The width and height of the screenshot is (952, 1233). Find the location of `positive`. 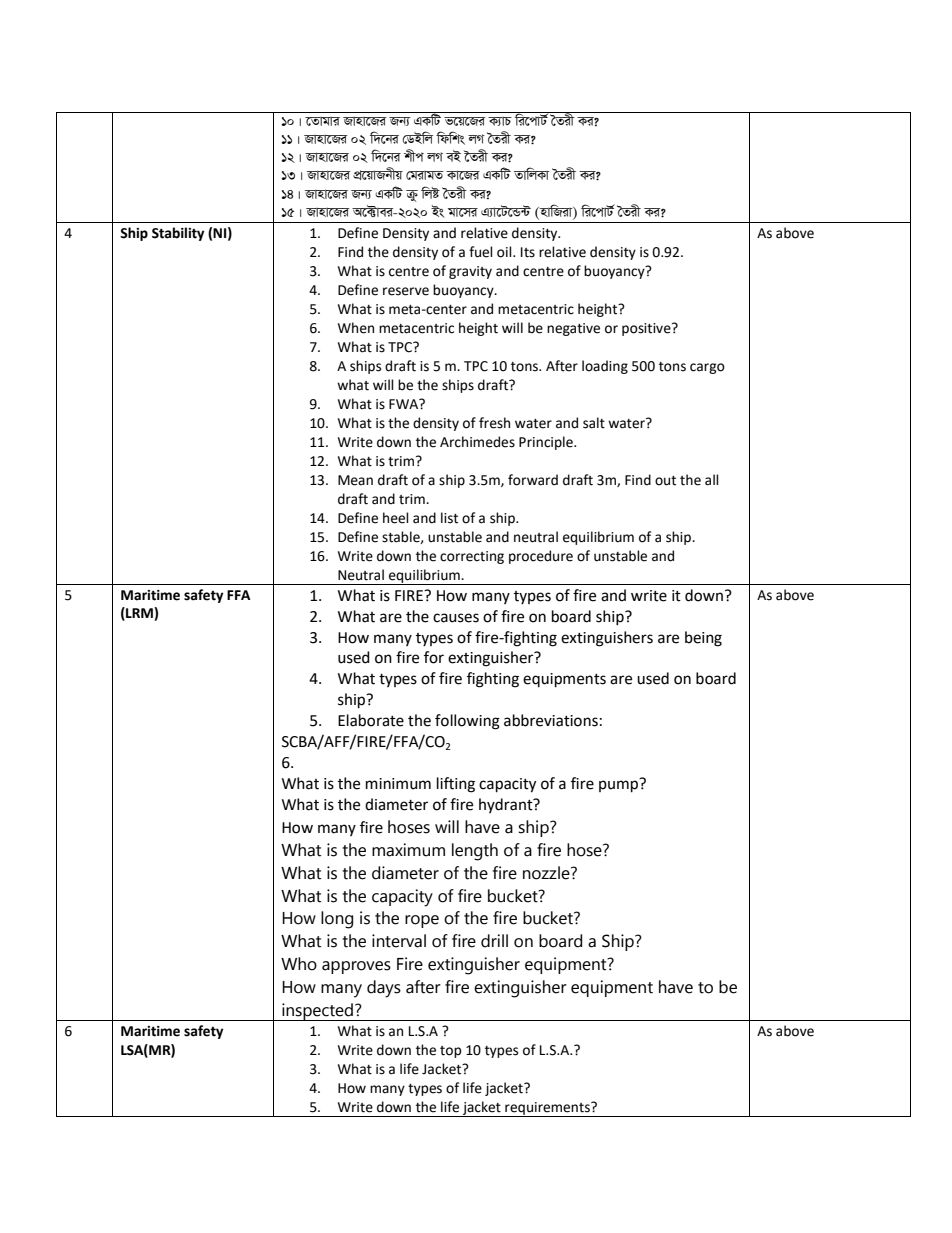

positive is located at coordinates (647, 329).
